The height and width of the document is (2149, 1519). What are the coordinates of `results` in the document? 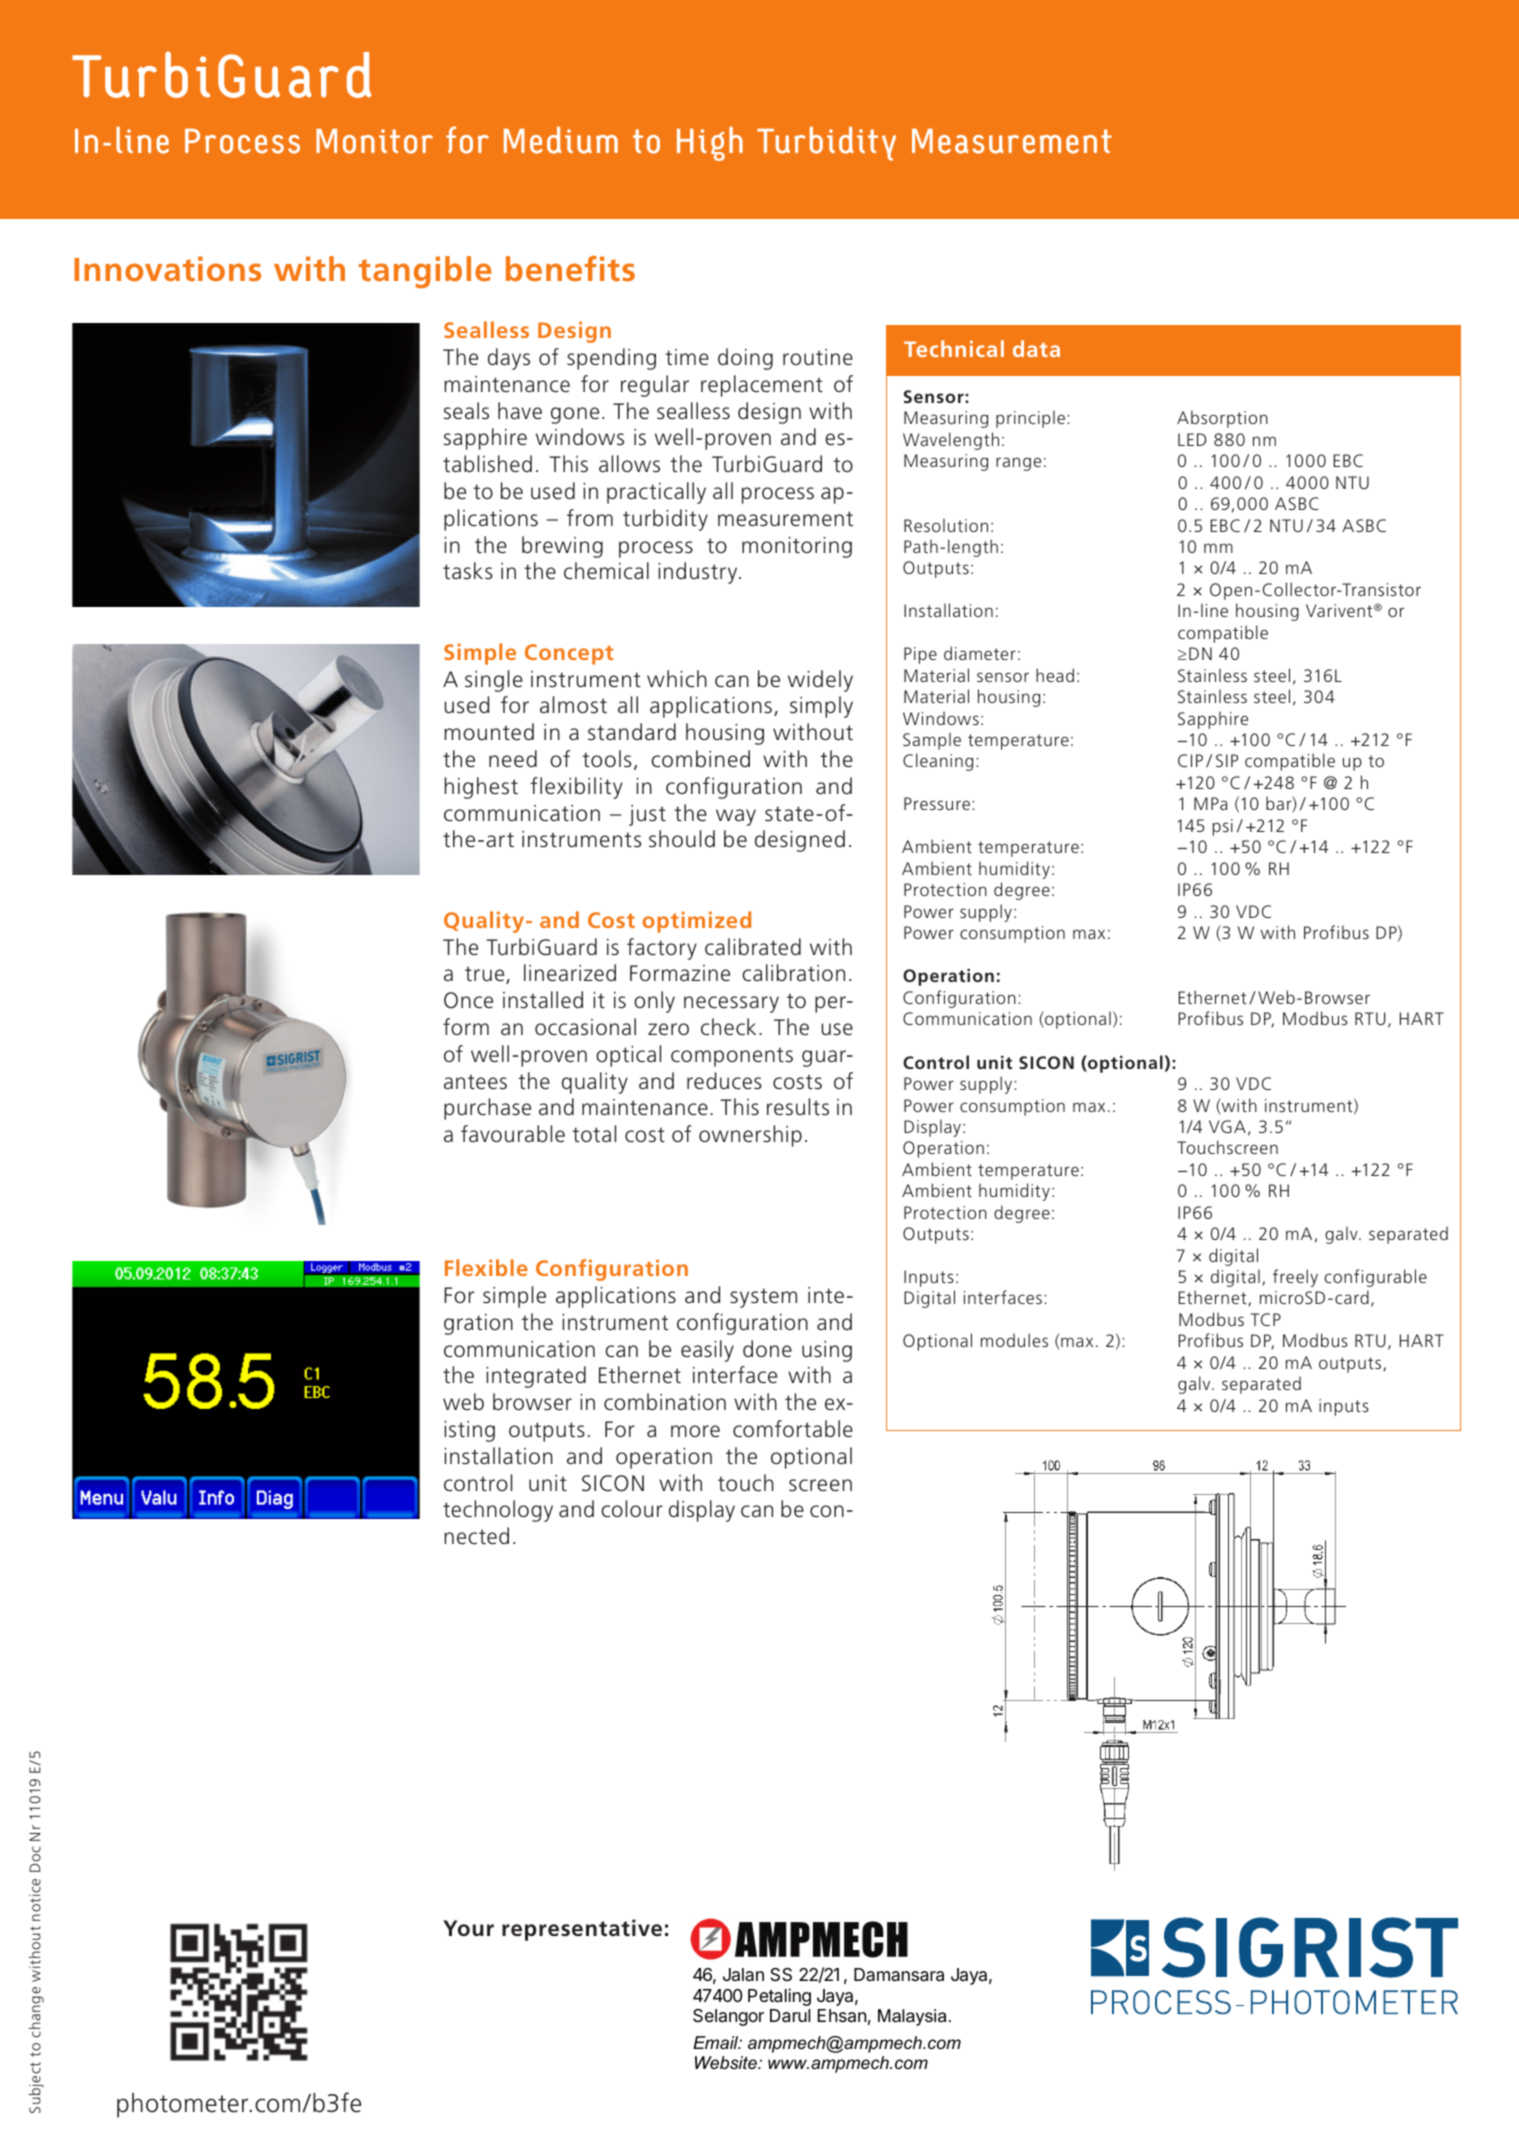 It's located at (798, 1107).
